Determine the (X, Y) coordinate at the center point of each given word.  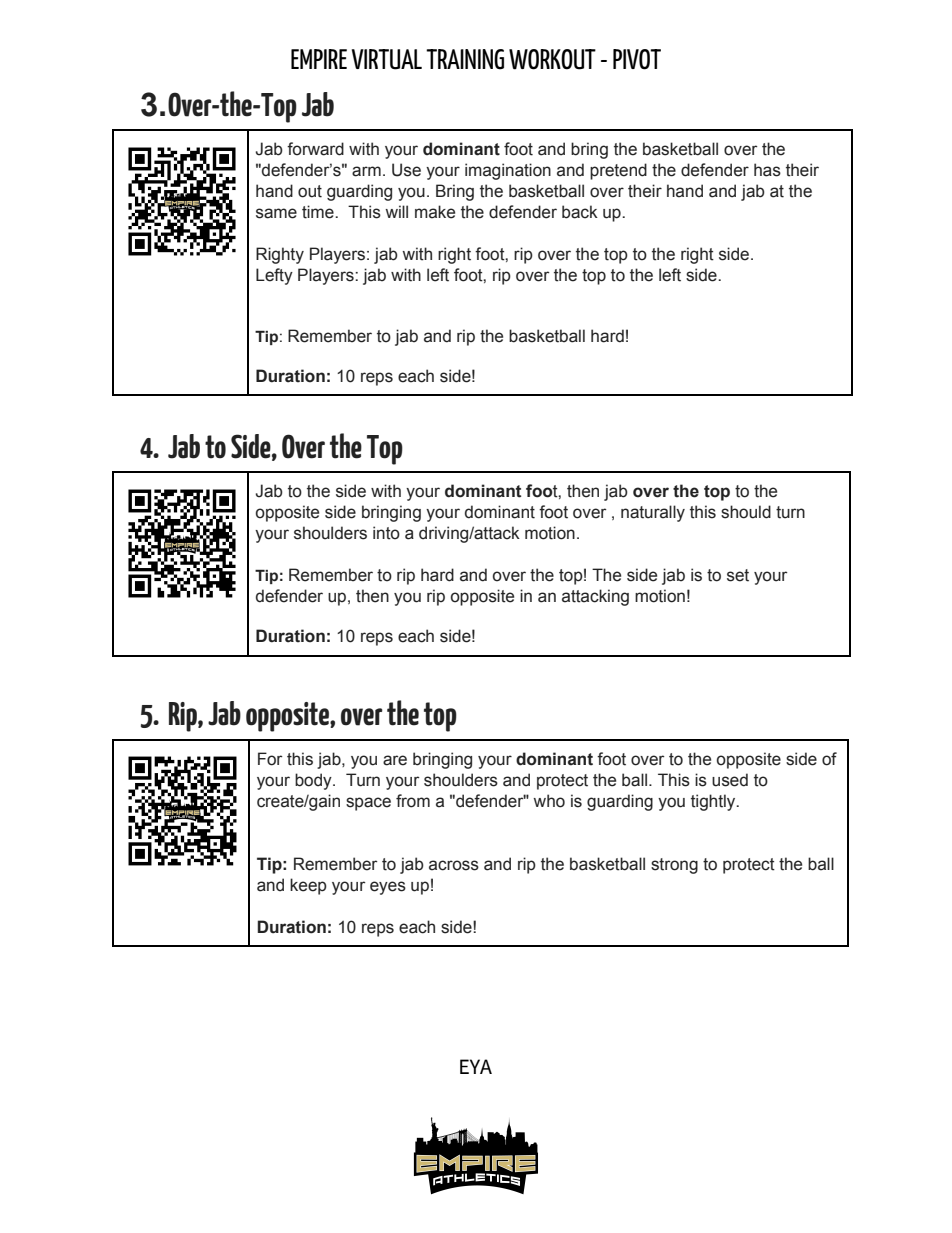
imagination (508, 171)
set (738, 575)
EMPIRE (319, 59)
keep (308, 886)
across (454, 865)
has (767, 170)
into (386, 533)
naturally (653, 513)
